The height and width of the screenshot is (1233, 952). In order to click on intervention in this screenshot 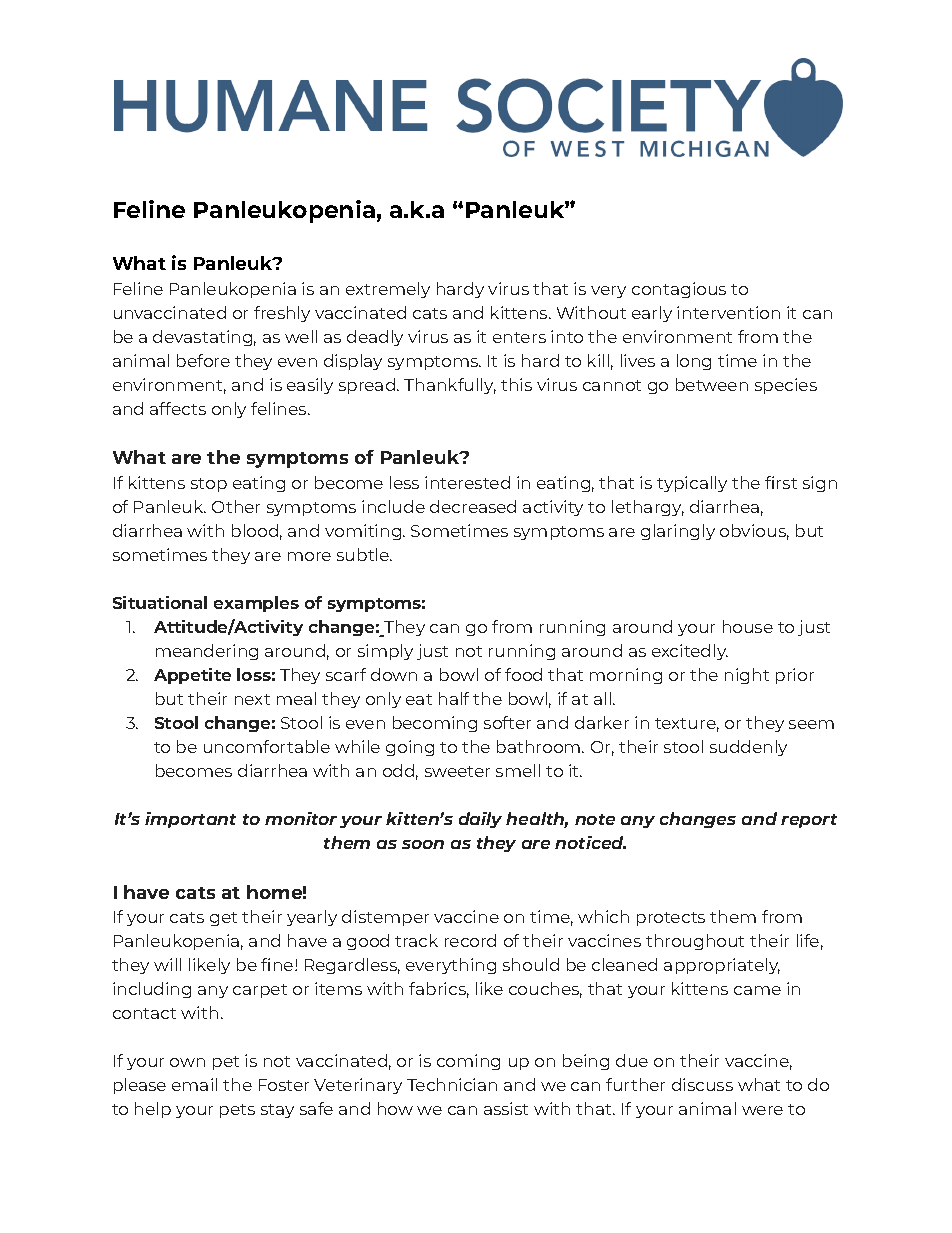, I will do `click(728, 312)`.
